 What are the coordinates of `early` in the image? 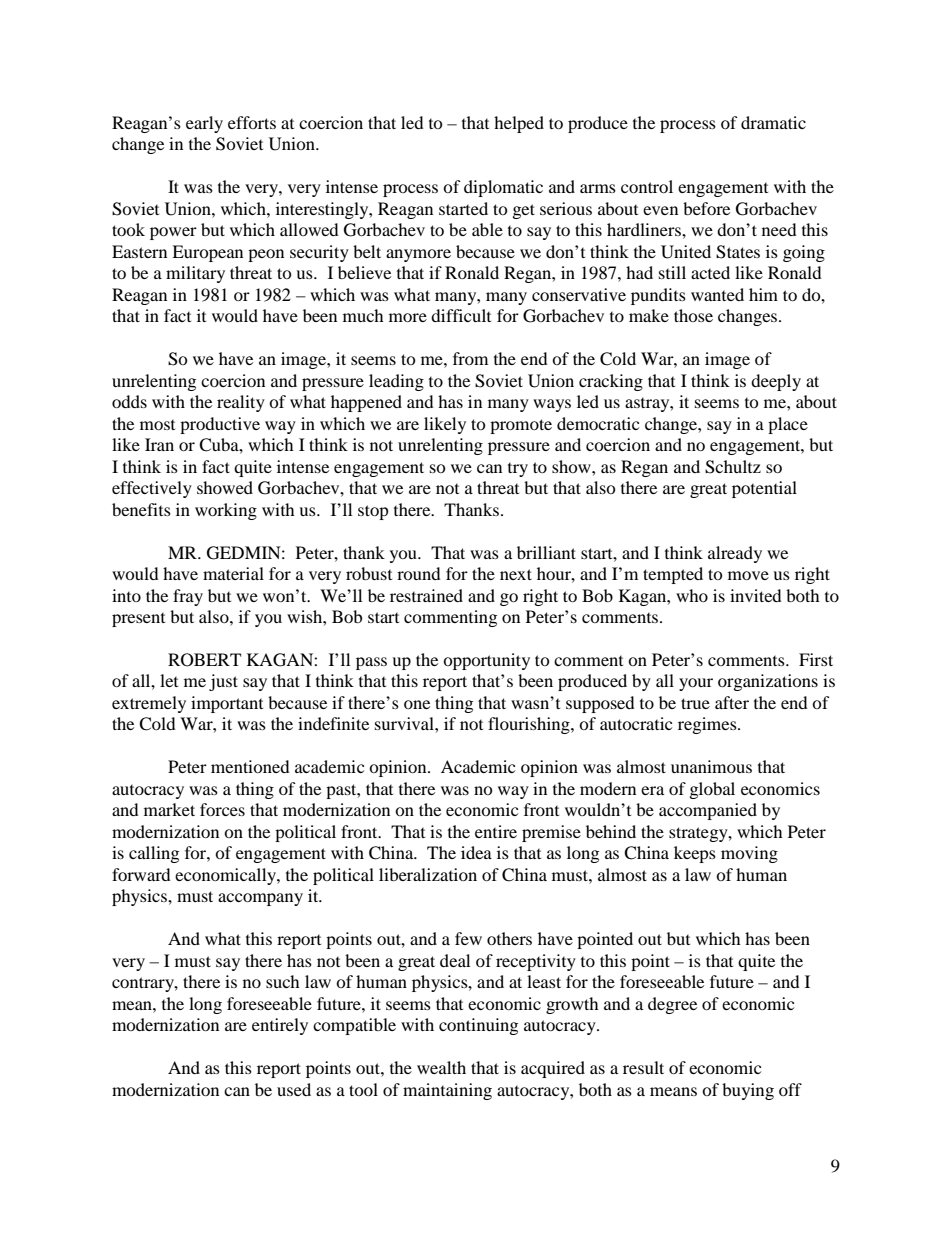 It's located at (204, 124).
